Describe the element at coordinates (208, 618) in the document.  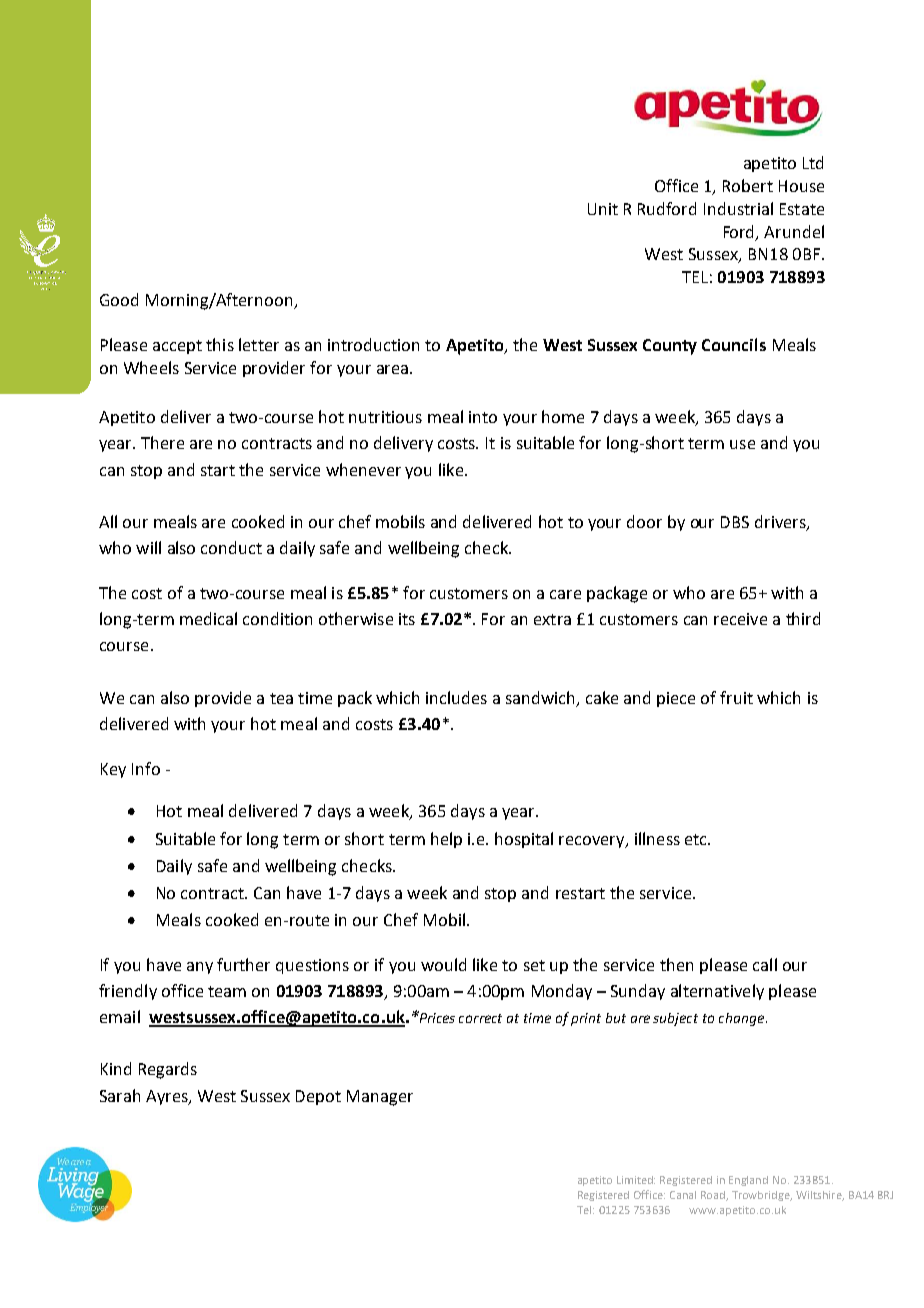
I see `medical` at that location.
